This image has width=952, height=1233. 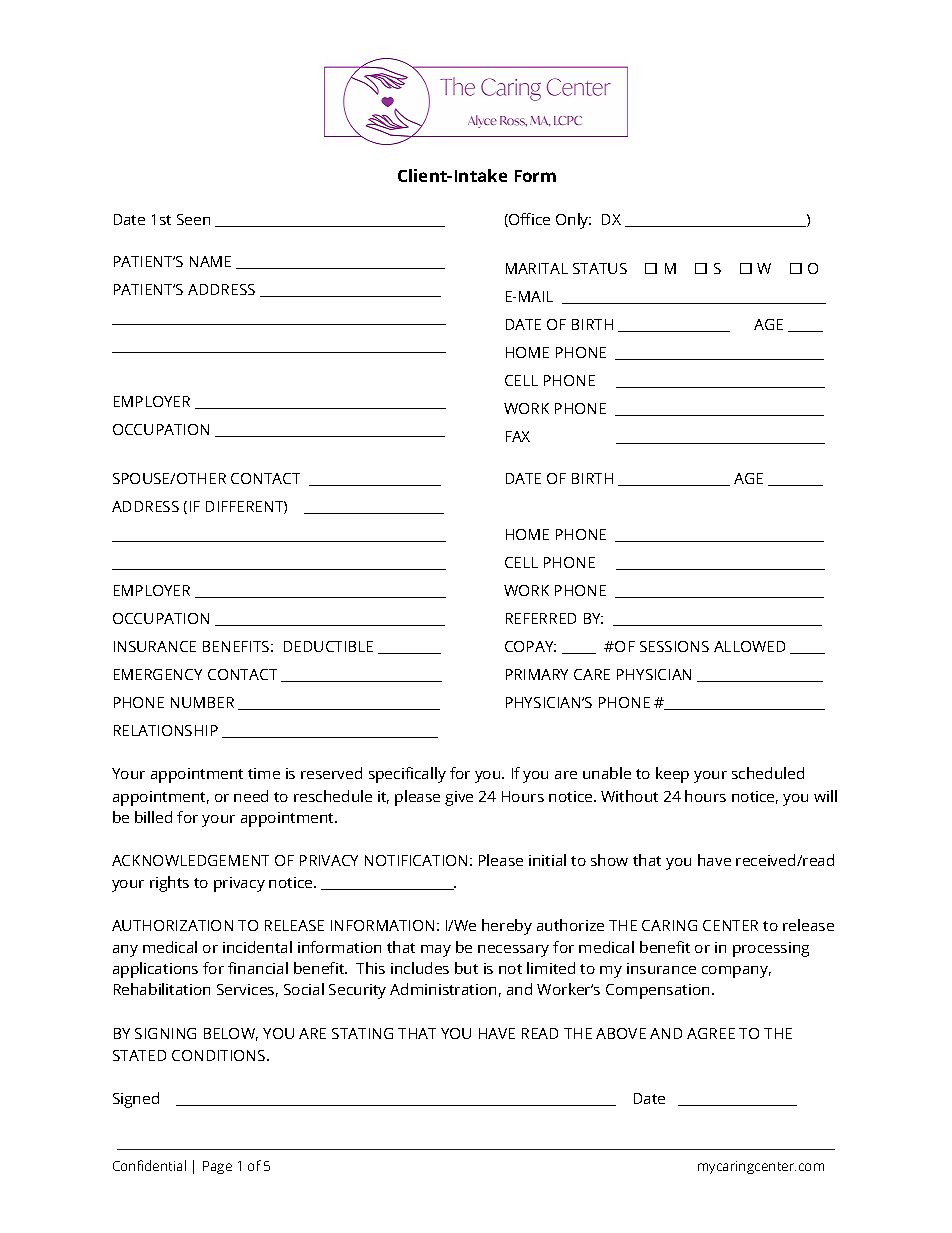 I want to click on NAME, so click(x=210, y=261).
